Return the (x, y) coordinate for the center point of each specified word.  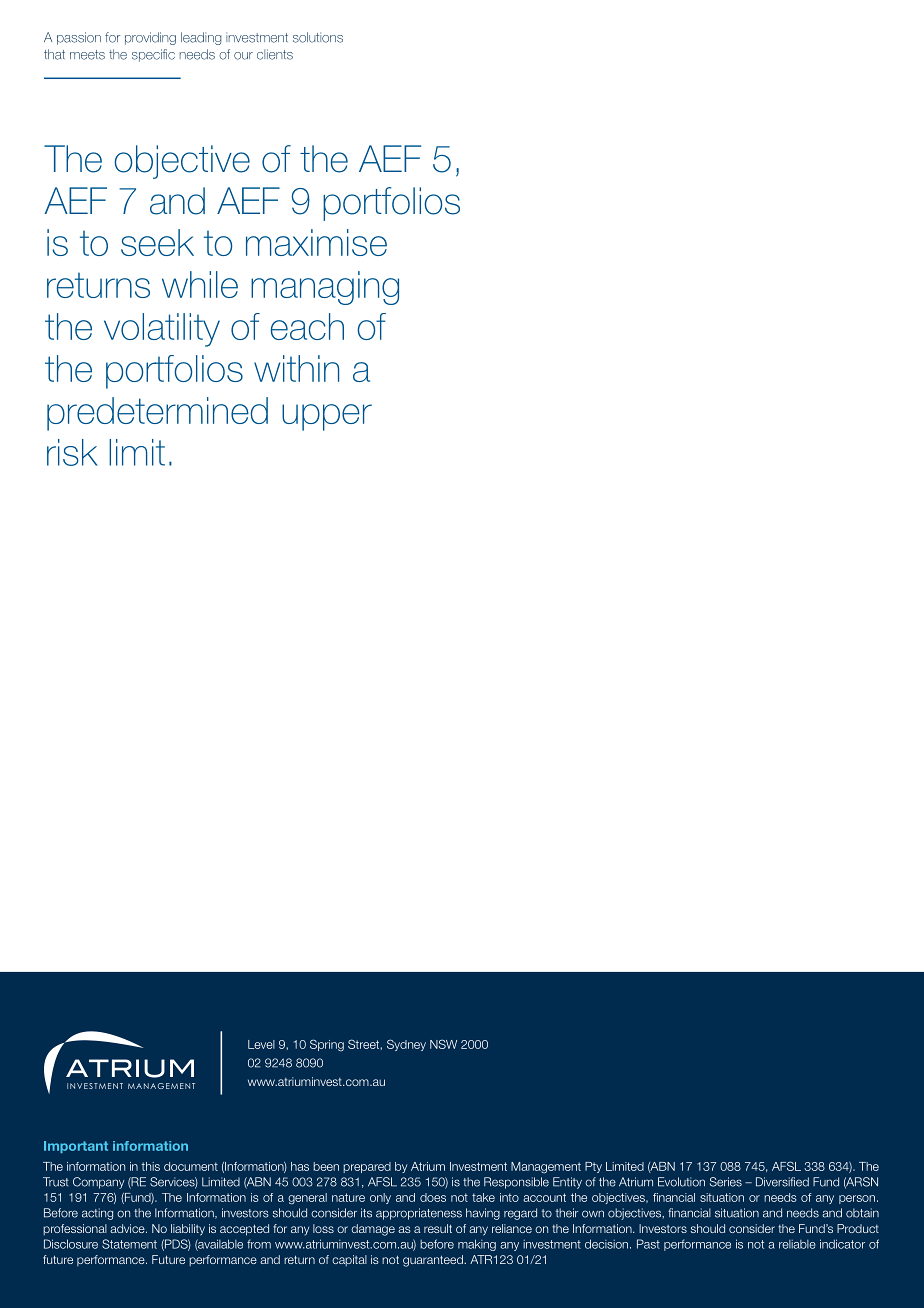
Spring (327, 1045)
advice (128, 1228)
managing (325, 288)
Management (546, 1168)
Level (261, 1044)
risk (72, 452)
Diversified (782, 1182)
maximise (316, 242)
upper (327, 417)
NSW (443, 1044)
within (296, 368)
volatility (162, 330)
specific (153, 55)
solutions (318, 37)
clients (275, 54)
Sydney (406, 1045)
